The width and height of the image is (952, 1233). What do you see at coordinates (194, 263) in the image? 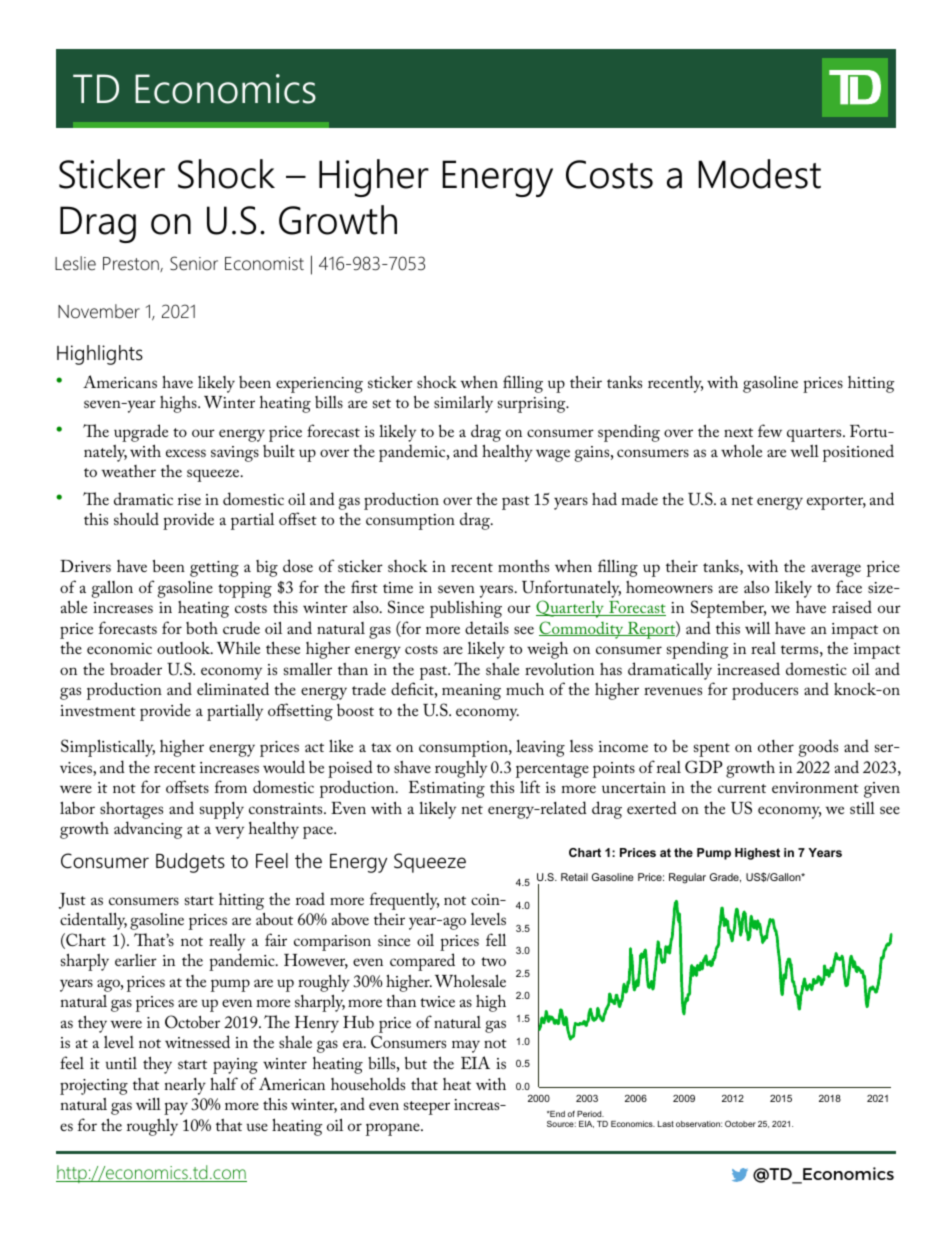
I see `Senior` at bounding box center [194, 263].
